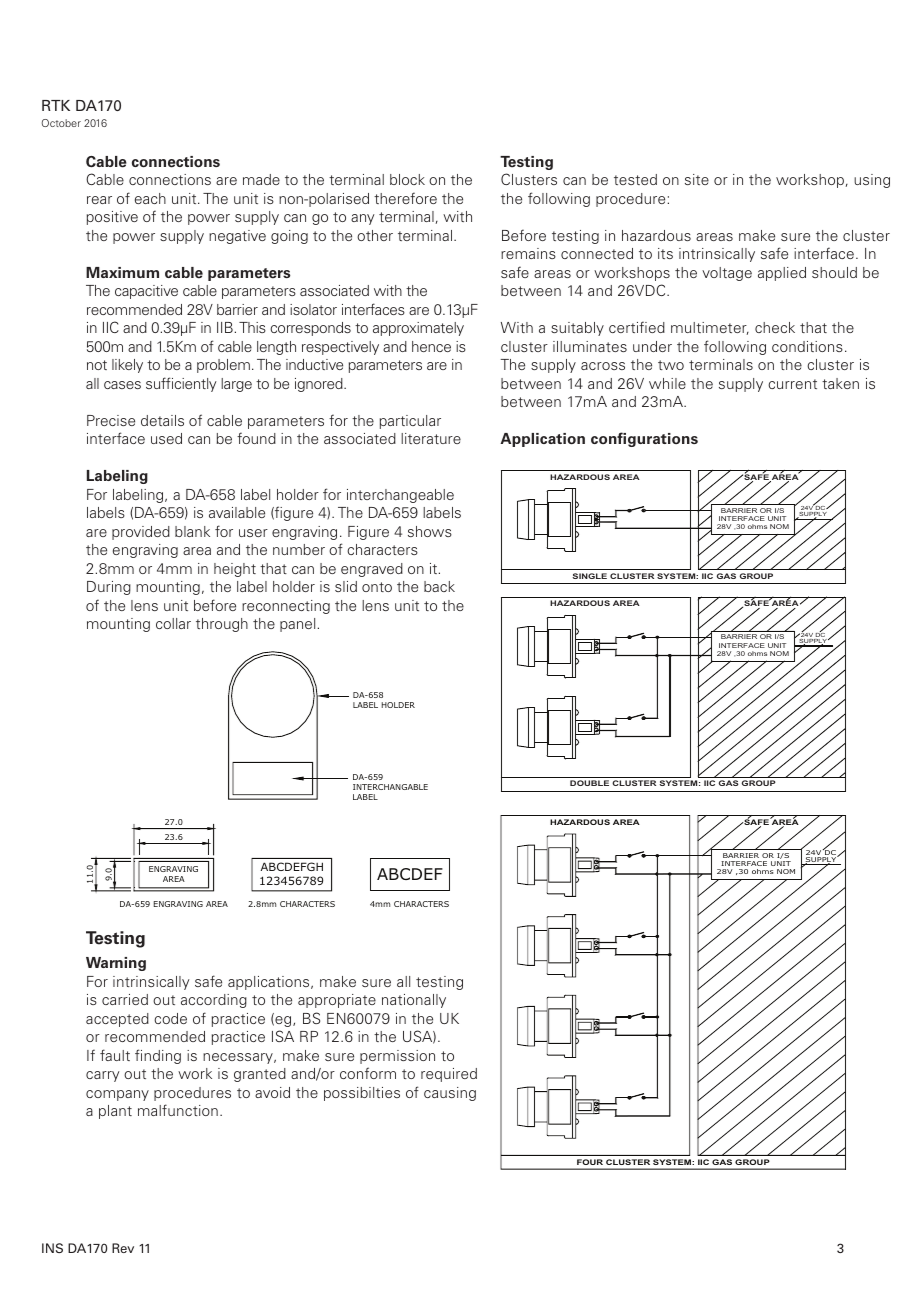 The height and width of the page is (1311, 924). Describe the element at coordinates (644, 439) in the page. I see `configurations` at that location.
